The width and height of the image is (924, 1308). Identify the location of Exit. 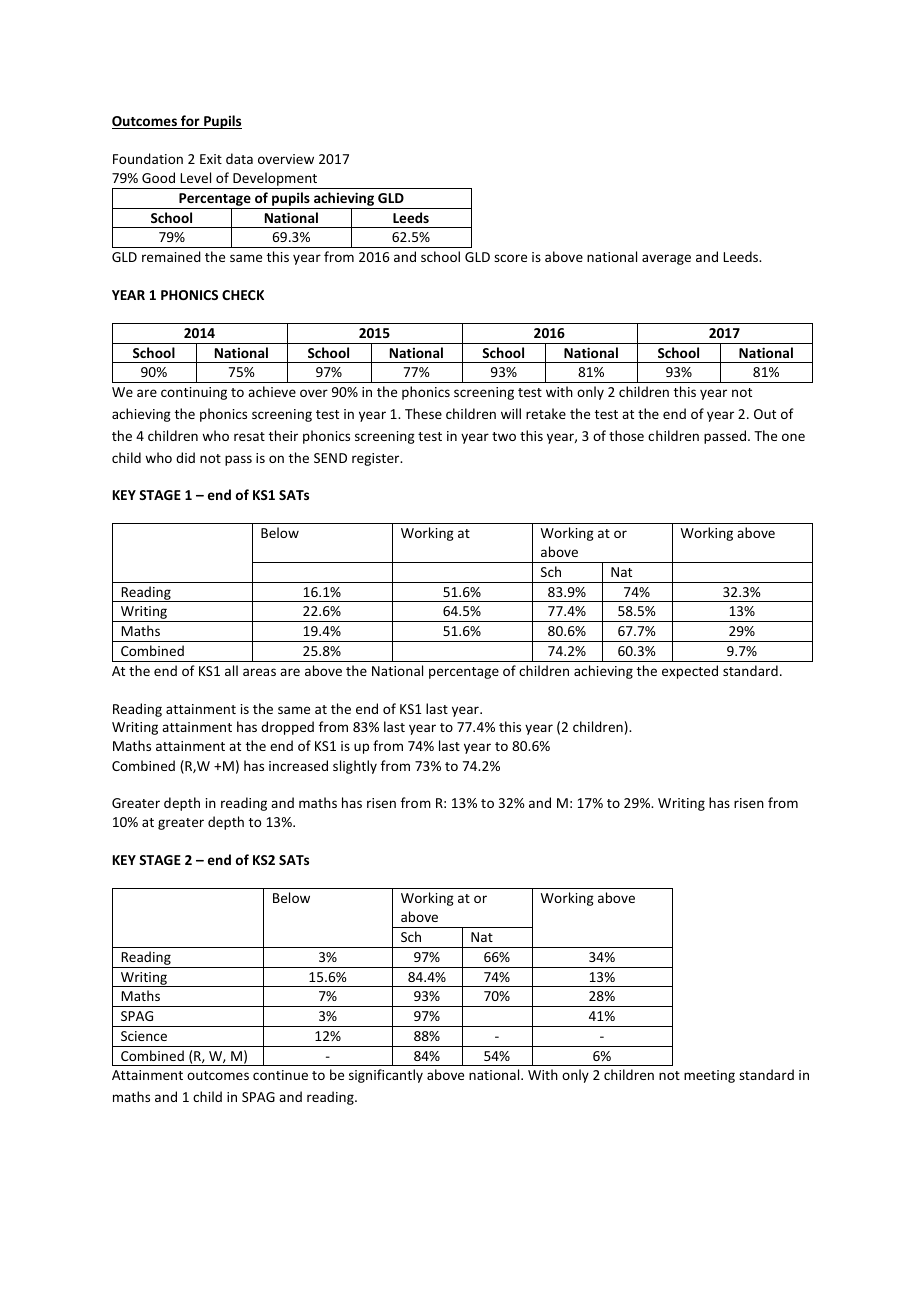
(211, 159).
